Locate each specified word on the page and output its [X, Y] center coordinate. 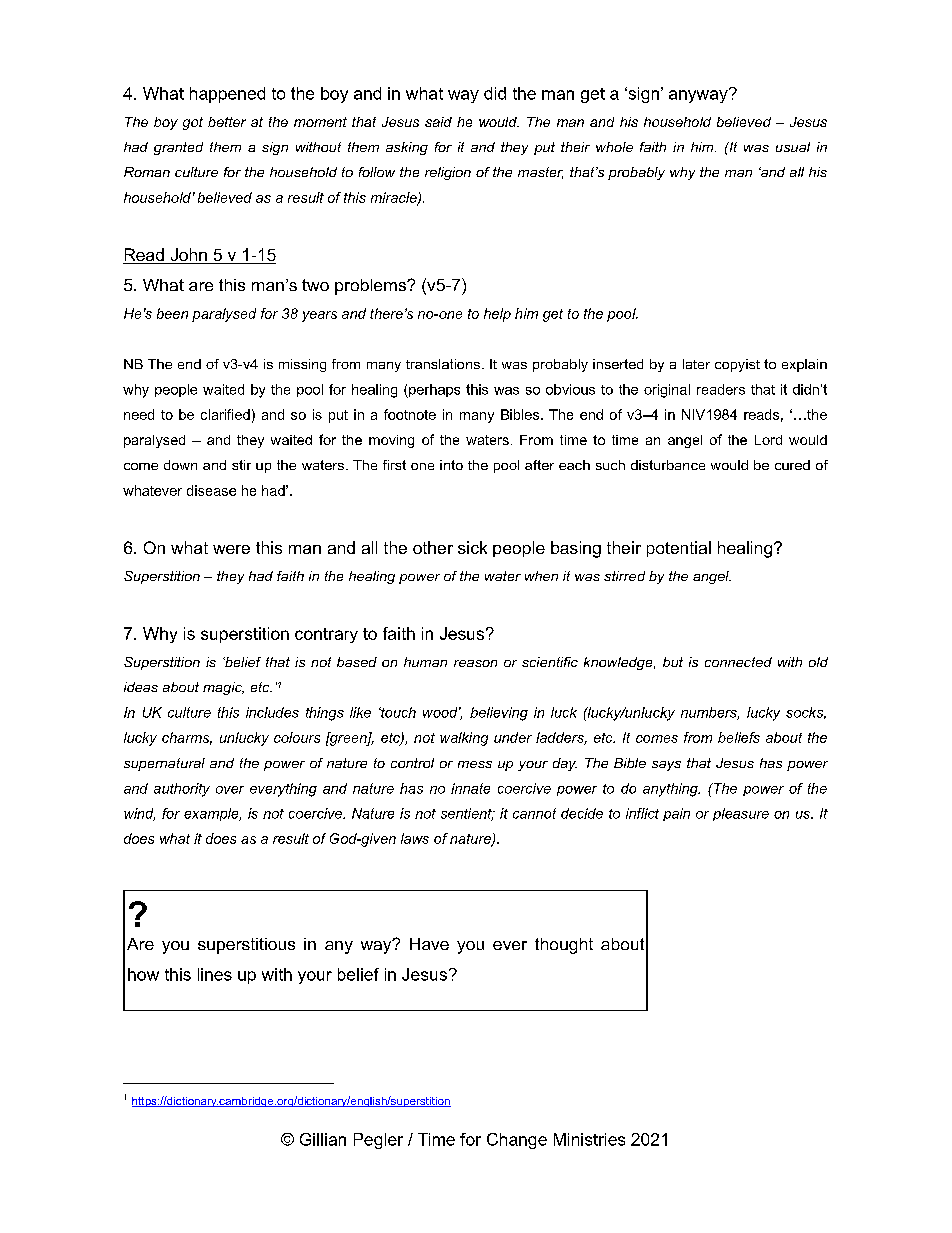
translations [443, 364]
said [438, 122]
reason [475, 663]
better [227, 122]
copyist [737, 365]
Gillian [323, 1139]
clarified [225, 414]
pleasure [741, 814]
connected [738, 662]
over [230, 790]
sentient [467, 814]
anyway [699, 95]
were [231, 549]
